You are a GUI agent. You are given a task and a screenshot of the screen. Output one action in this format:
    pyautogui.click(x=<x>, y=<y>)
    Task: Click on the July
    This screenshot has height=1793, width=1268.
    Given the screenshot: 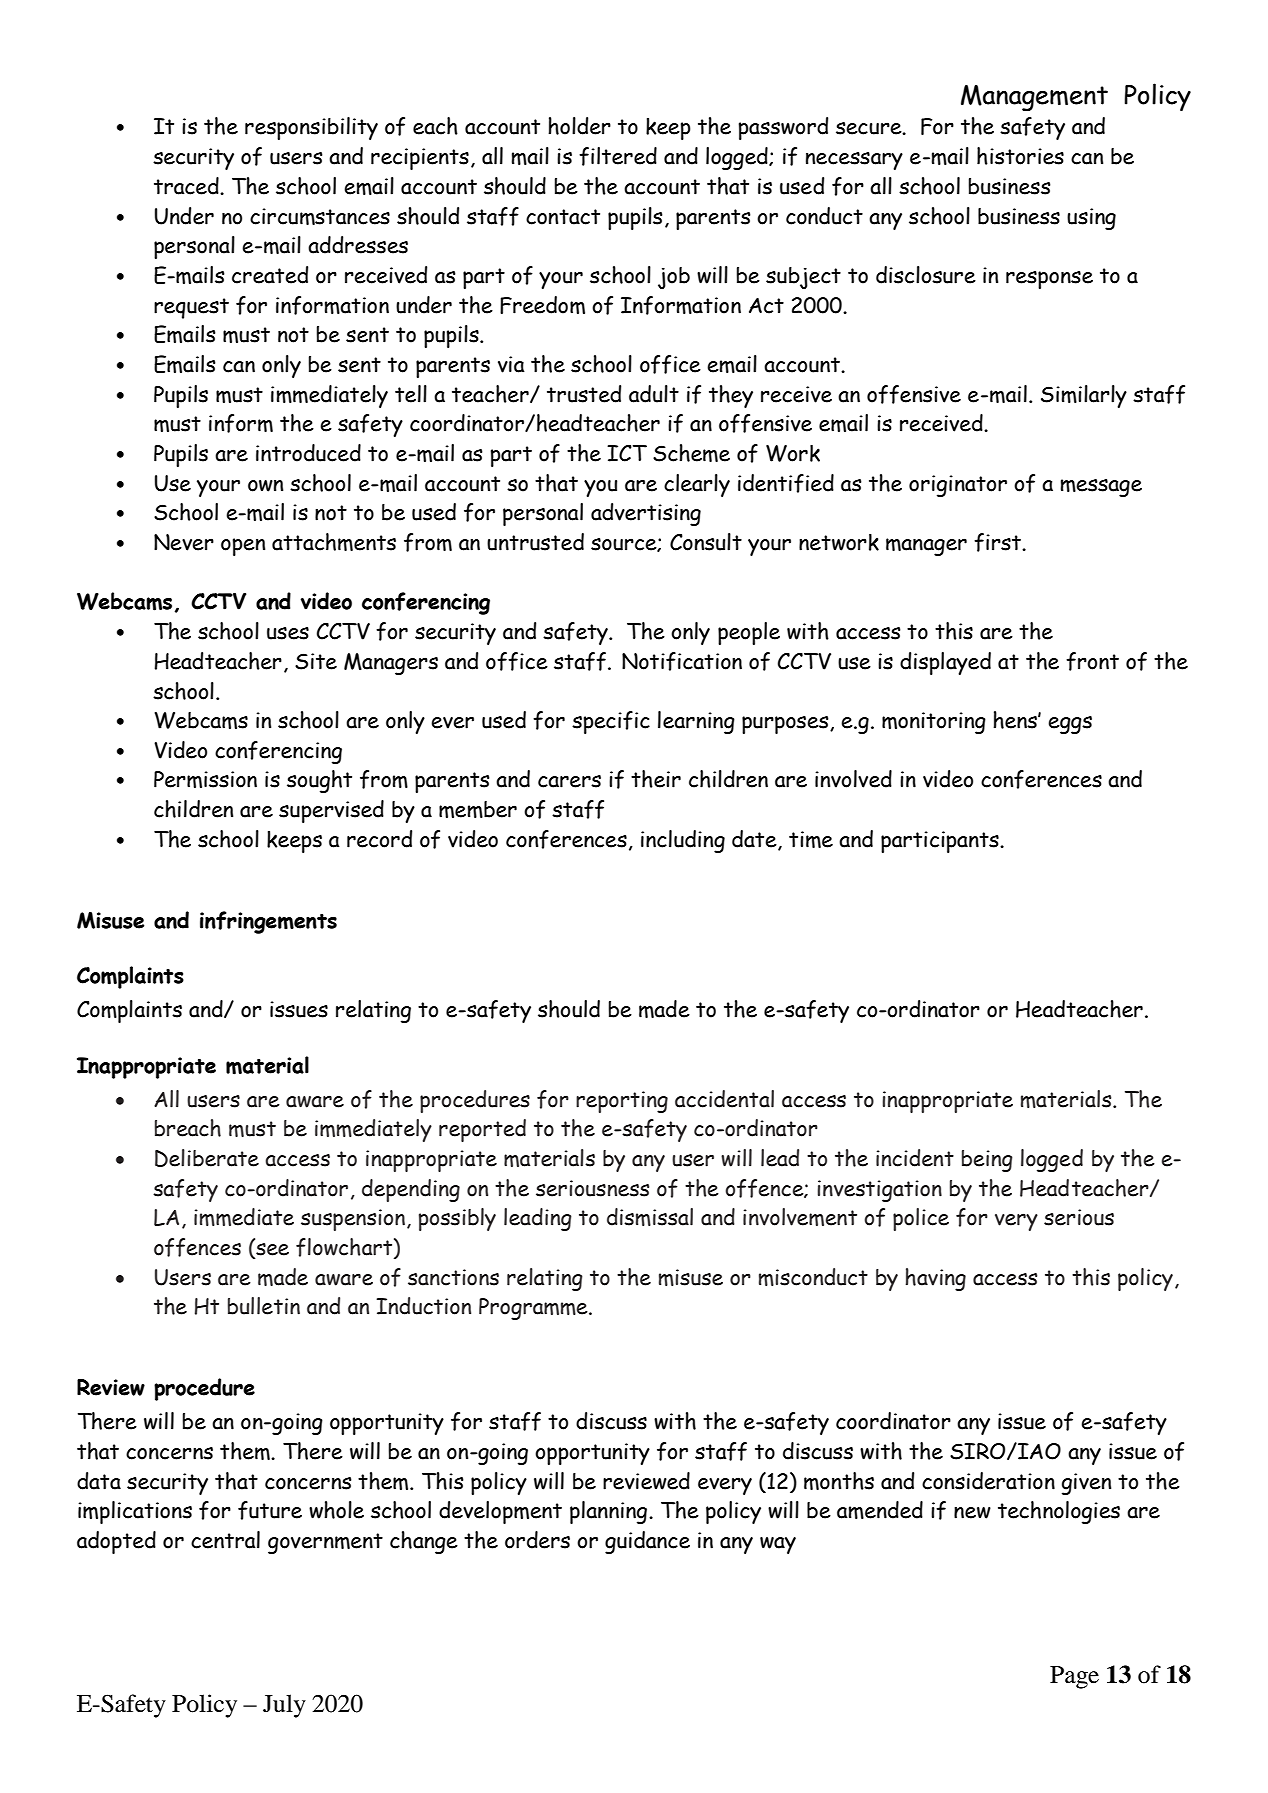 What is the action you would take?
    pyautogui.click(x=284, y=1706)
